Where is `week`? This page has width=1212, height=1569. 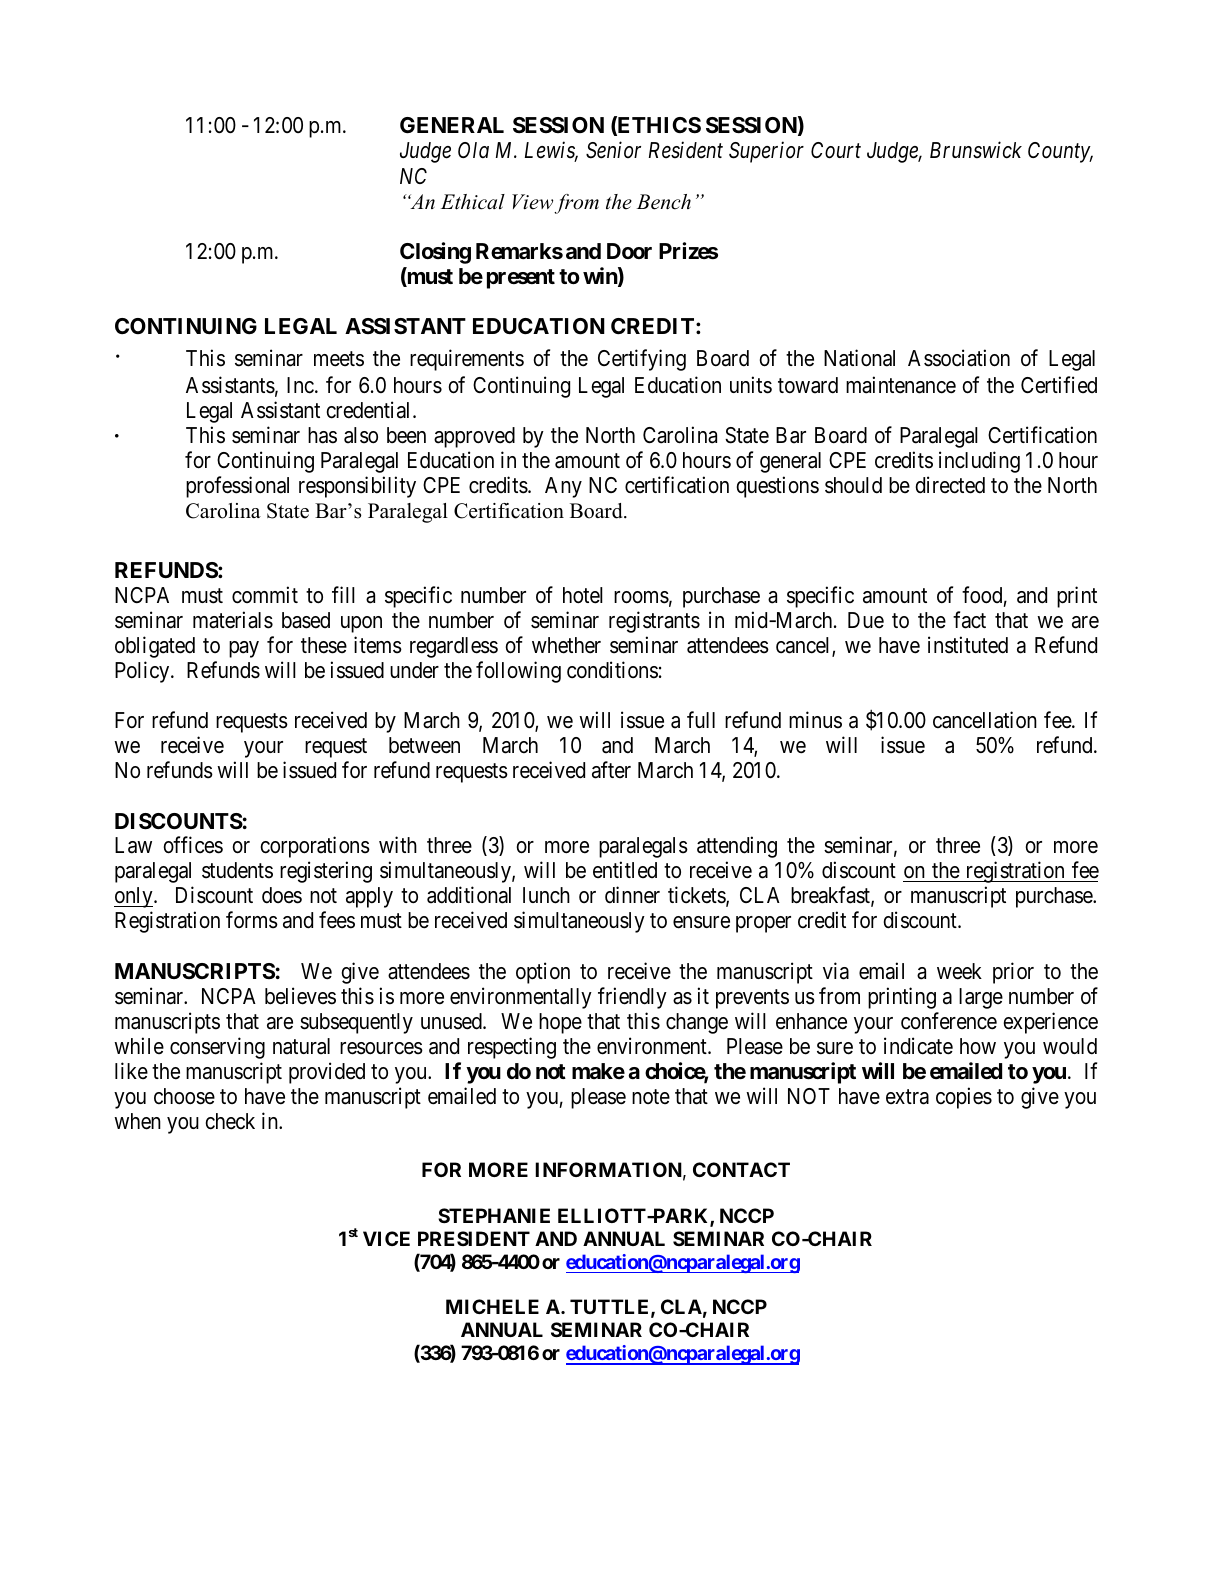 week is located at coordinates (959, 971).
